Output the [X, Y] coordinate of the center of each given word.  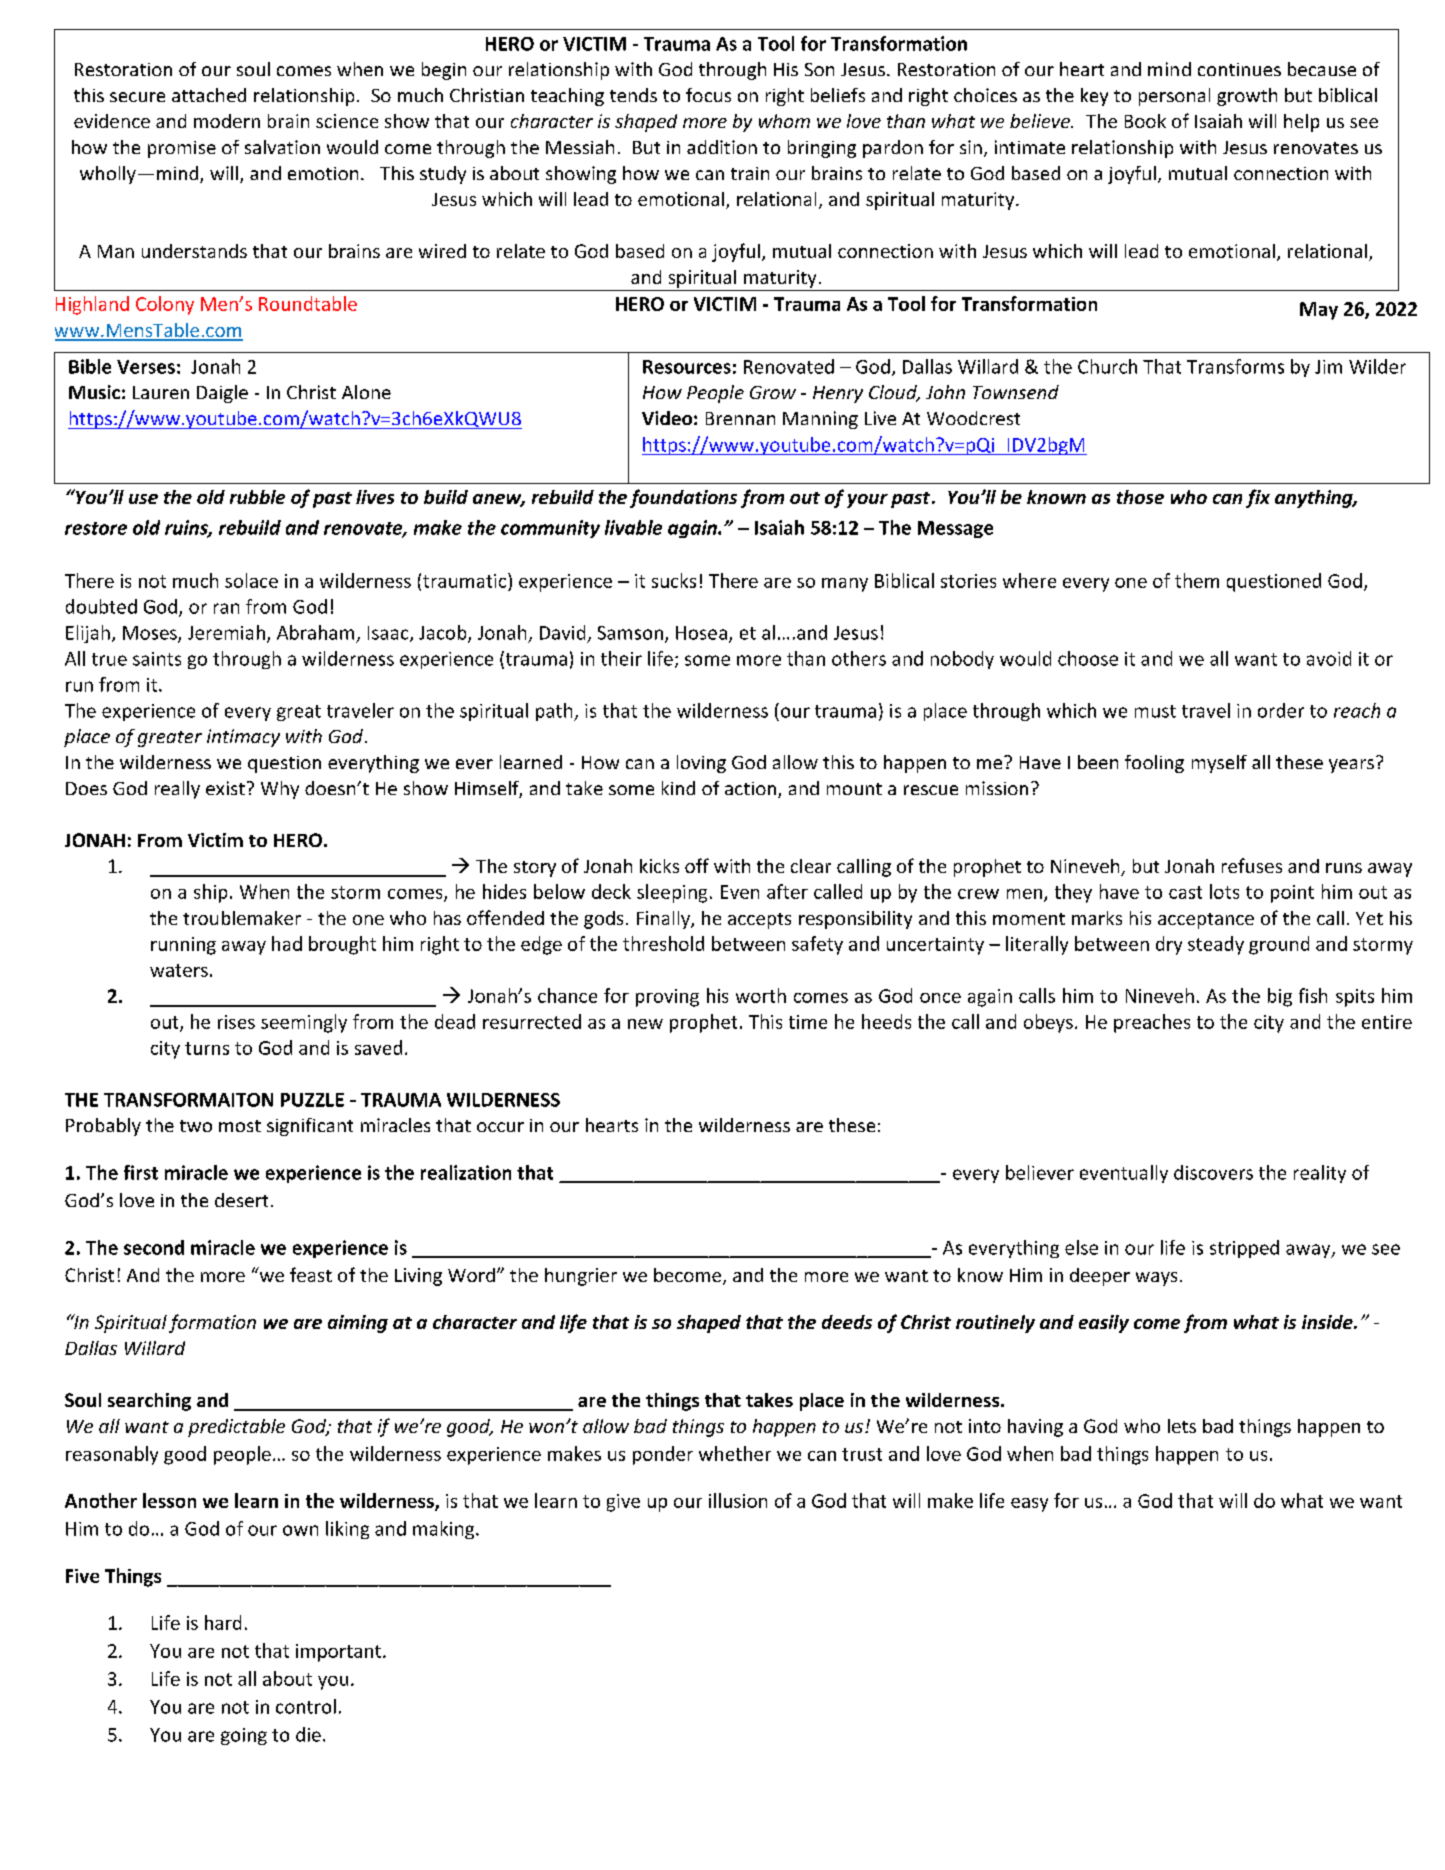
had [287, 943]
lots [1224, 891]
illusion [738, 1500]
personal [1174, 97]
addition [722, 147]
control [306, 1706]
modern [227, 121]
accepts [759, 921]
